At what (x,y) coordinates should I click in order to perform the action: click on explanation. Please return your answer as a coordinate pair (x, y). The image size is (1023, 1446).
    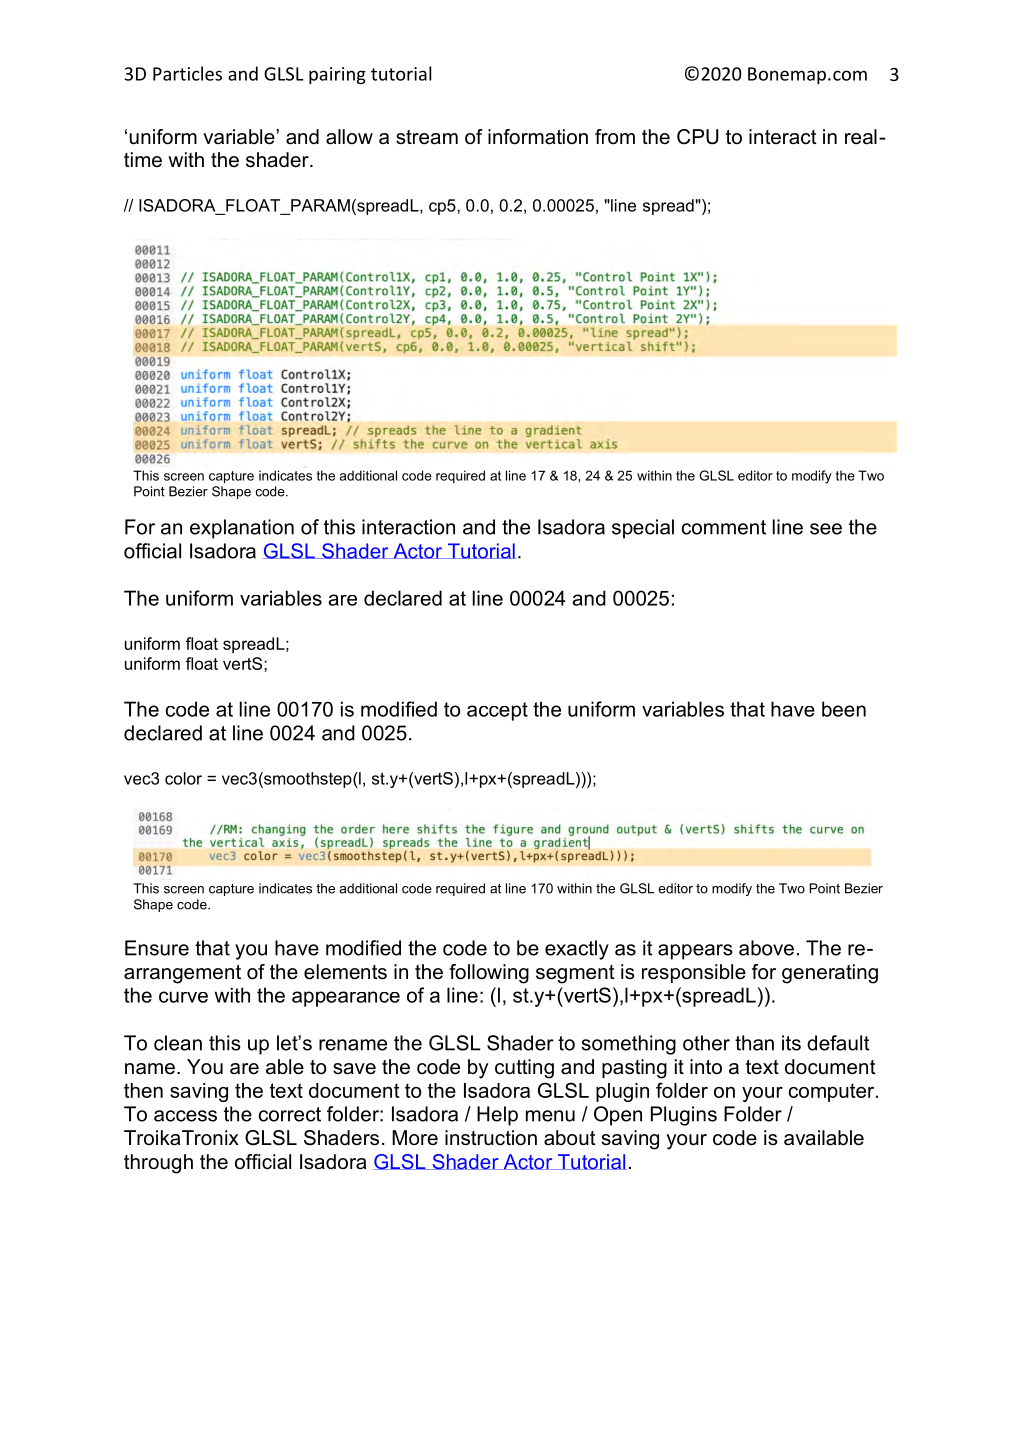
    Looking at the image, I should click on (242, 529).
